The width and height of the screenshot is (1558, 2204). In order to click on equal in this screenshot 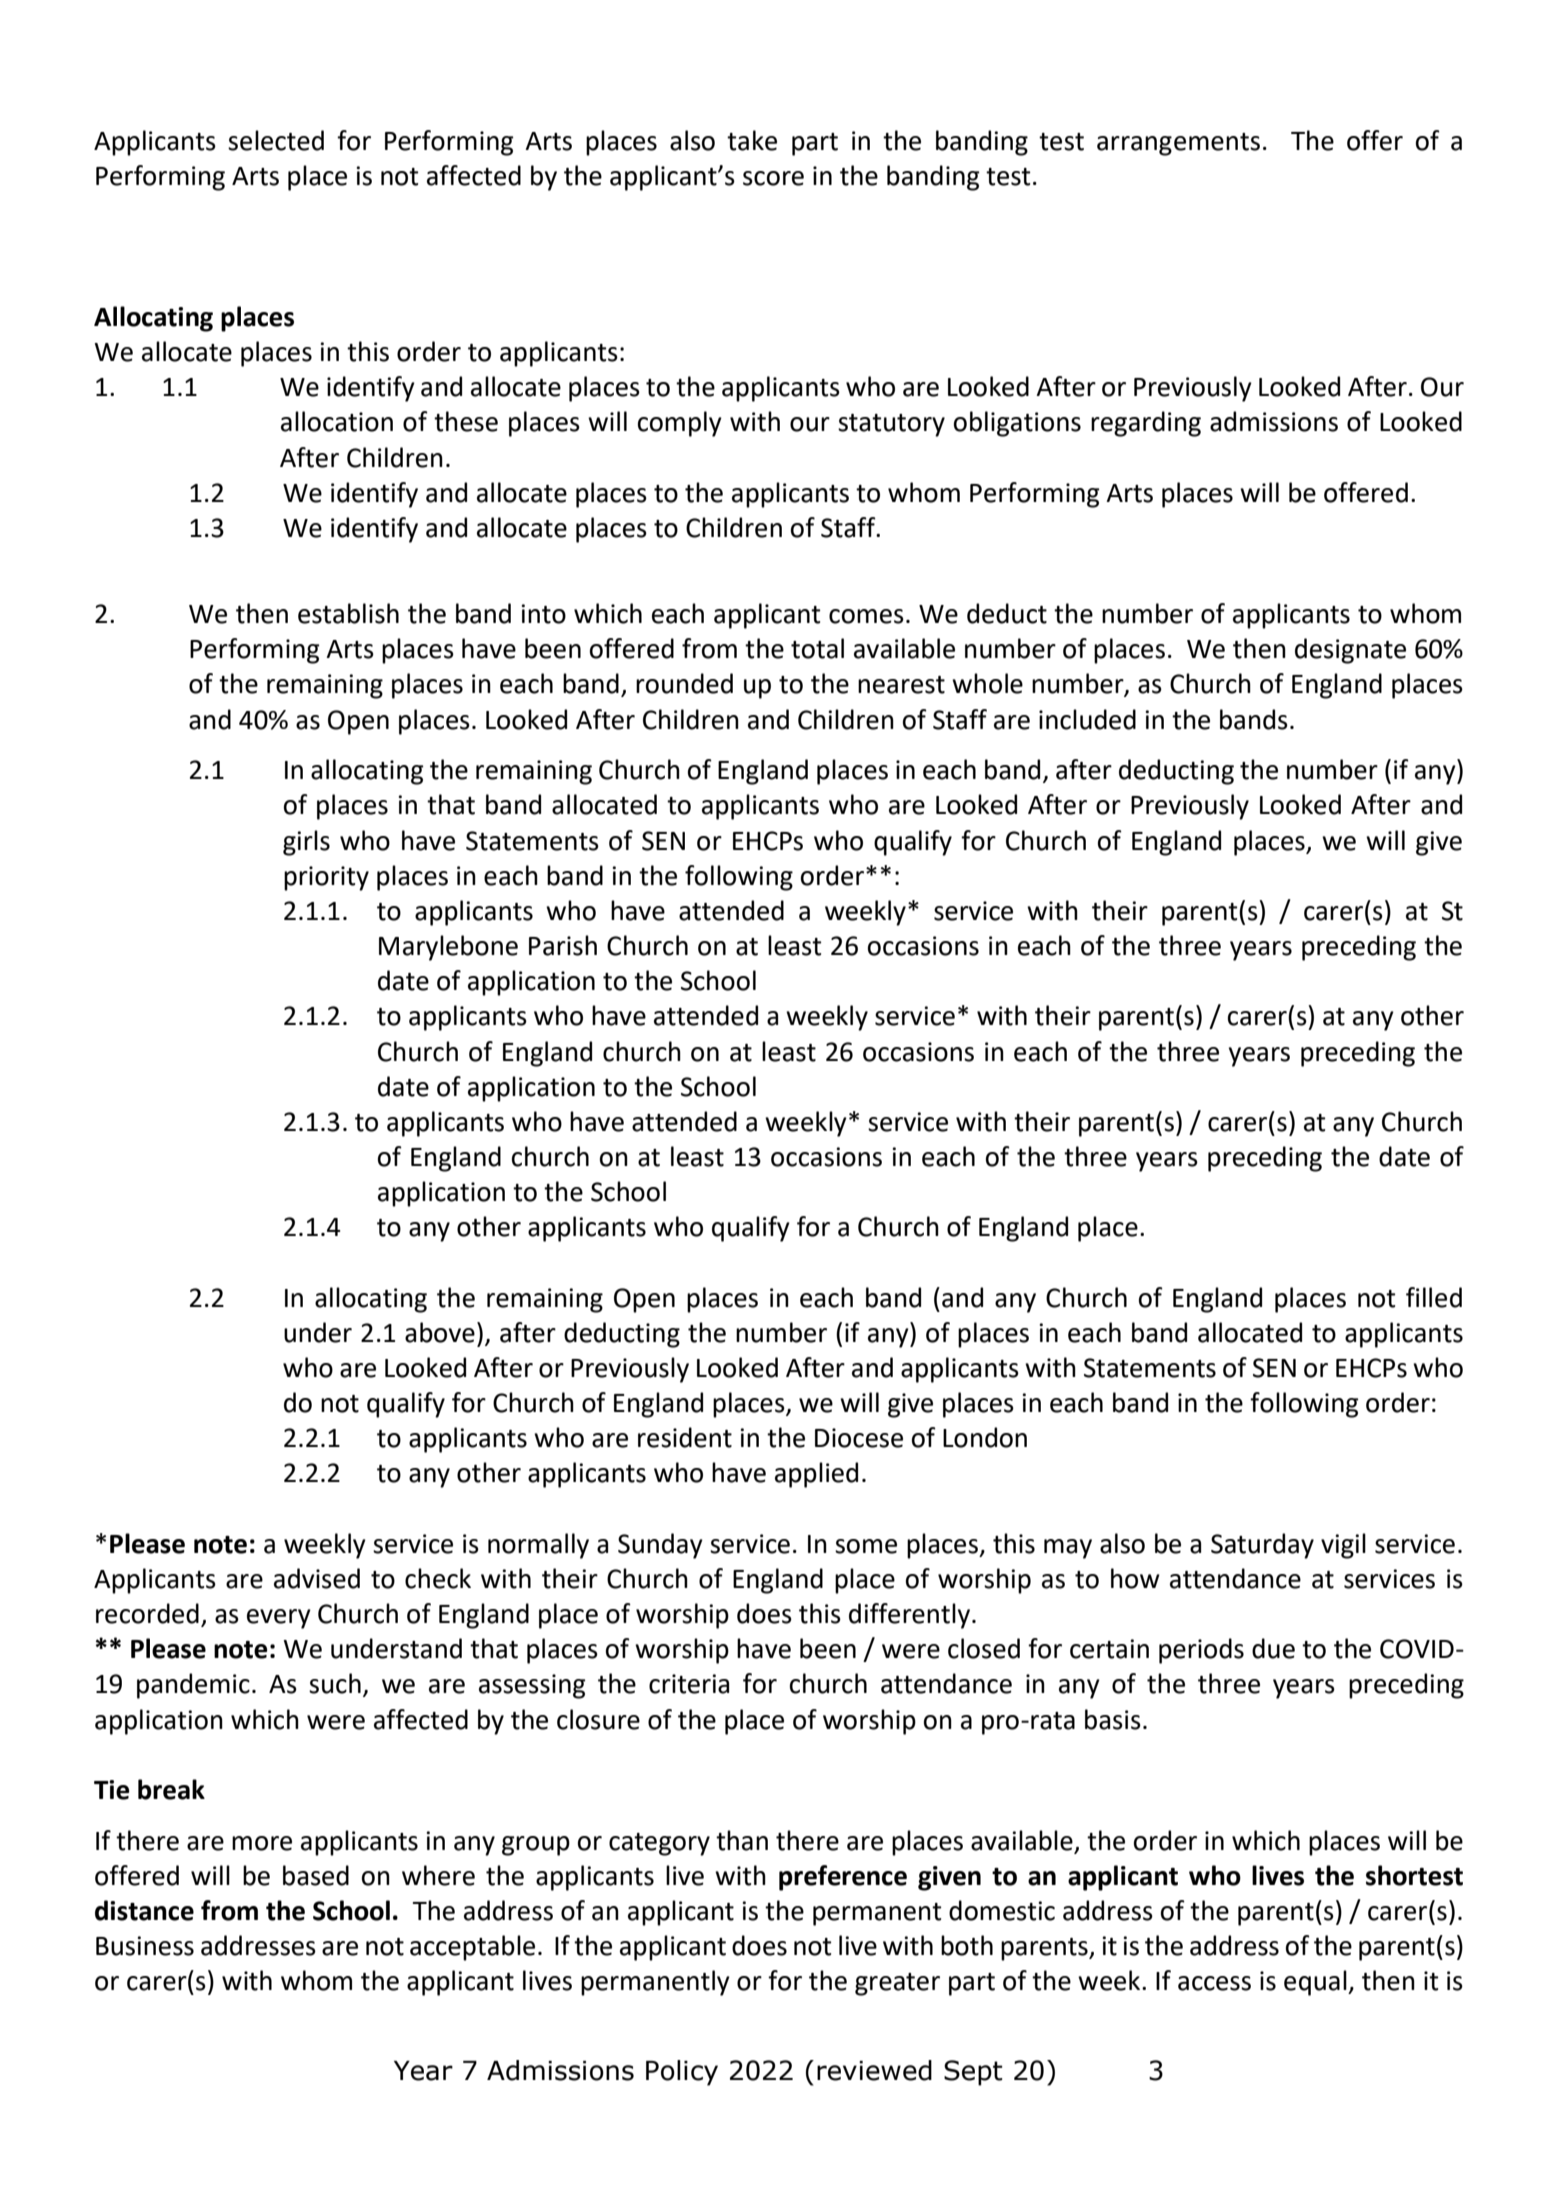, I will do `click(1316, 1983)`.
